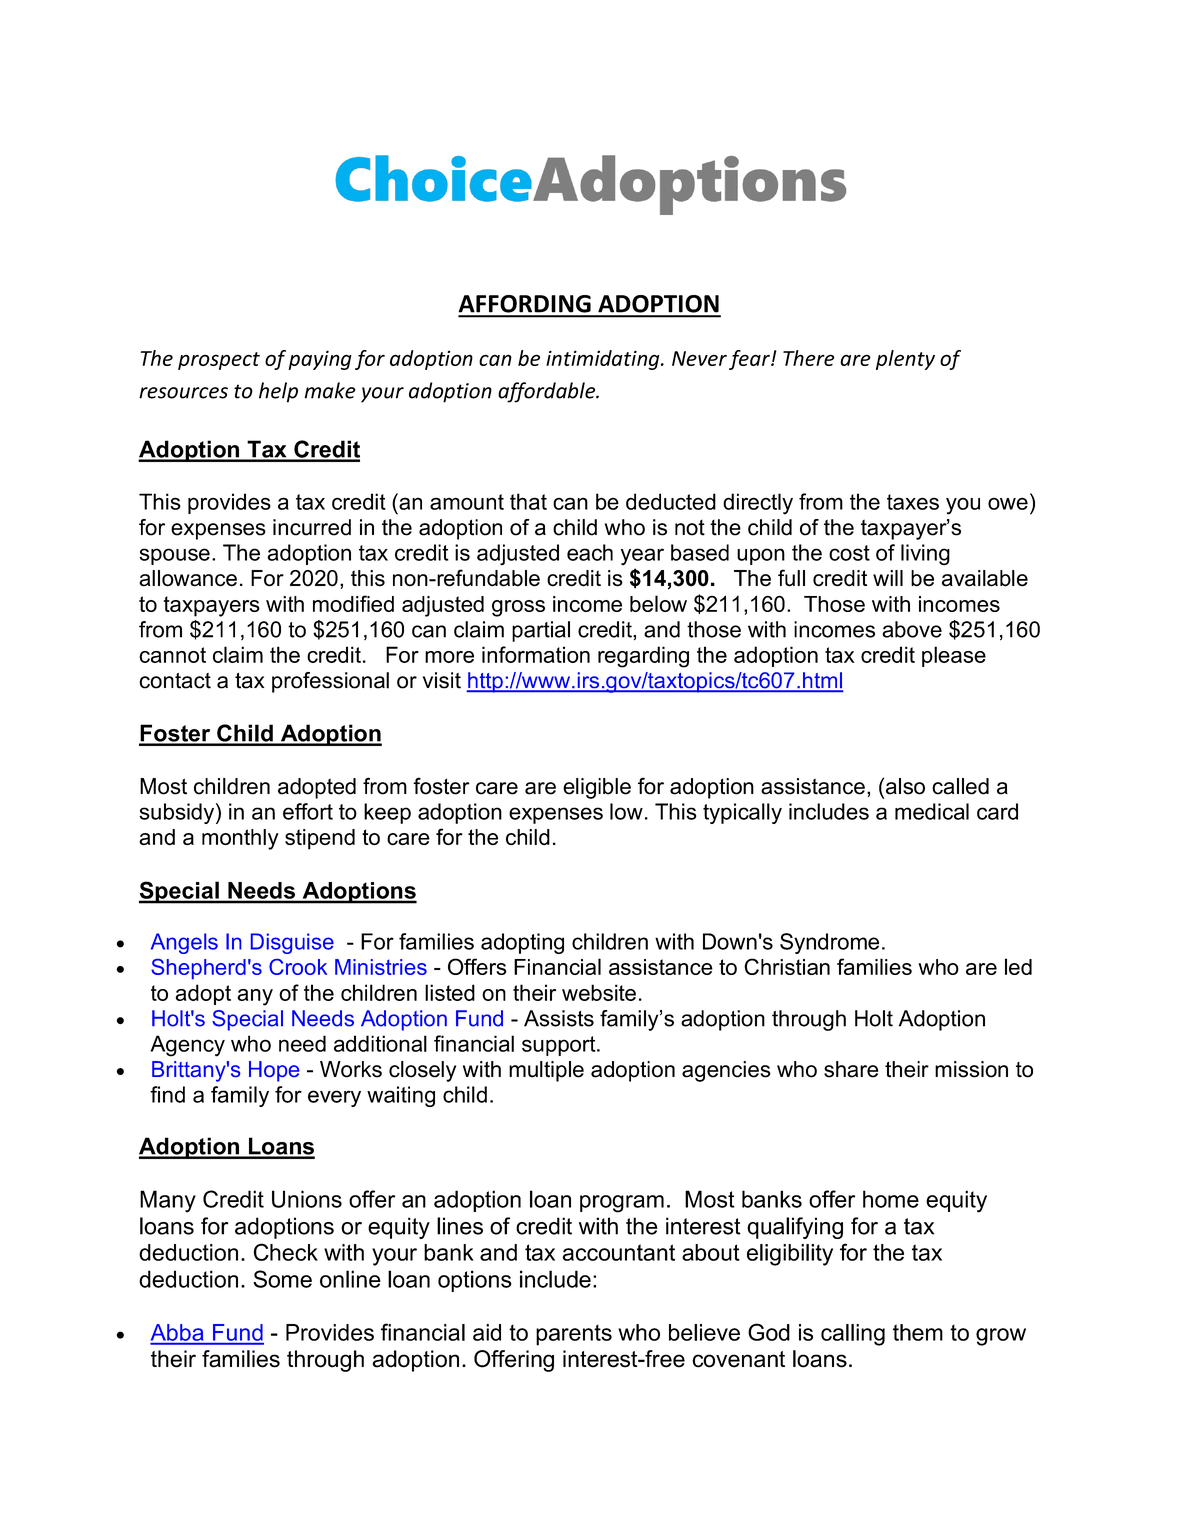 The image size is (1179, 1526). Describe the element at coordinates (918, 1332) in the screenshot. I see `them` at that location.
